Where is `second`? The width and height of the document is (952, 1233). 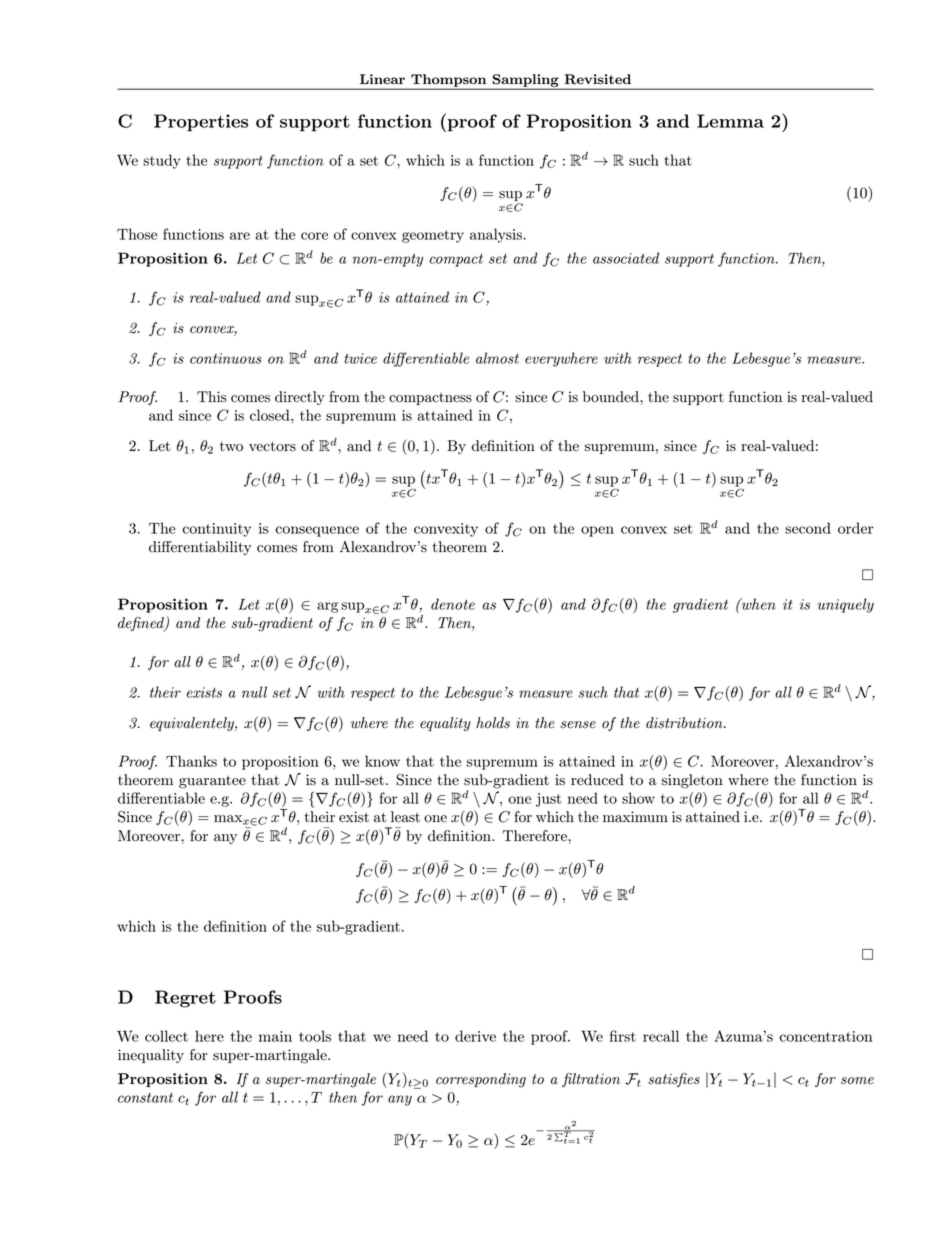 second is located at coordinates (808, 528).
